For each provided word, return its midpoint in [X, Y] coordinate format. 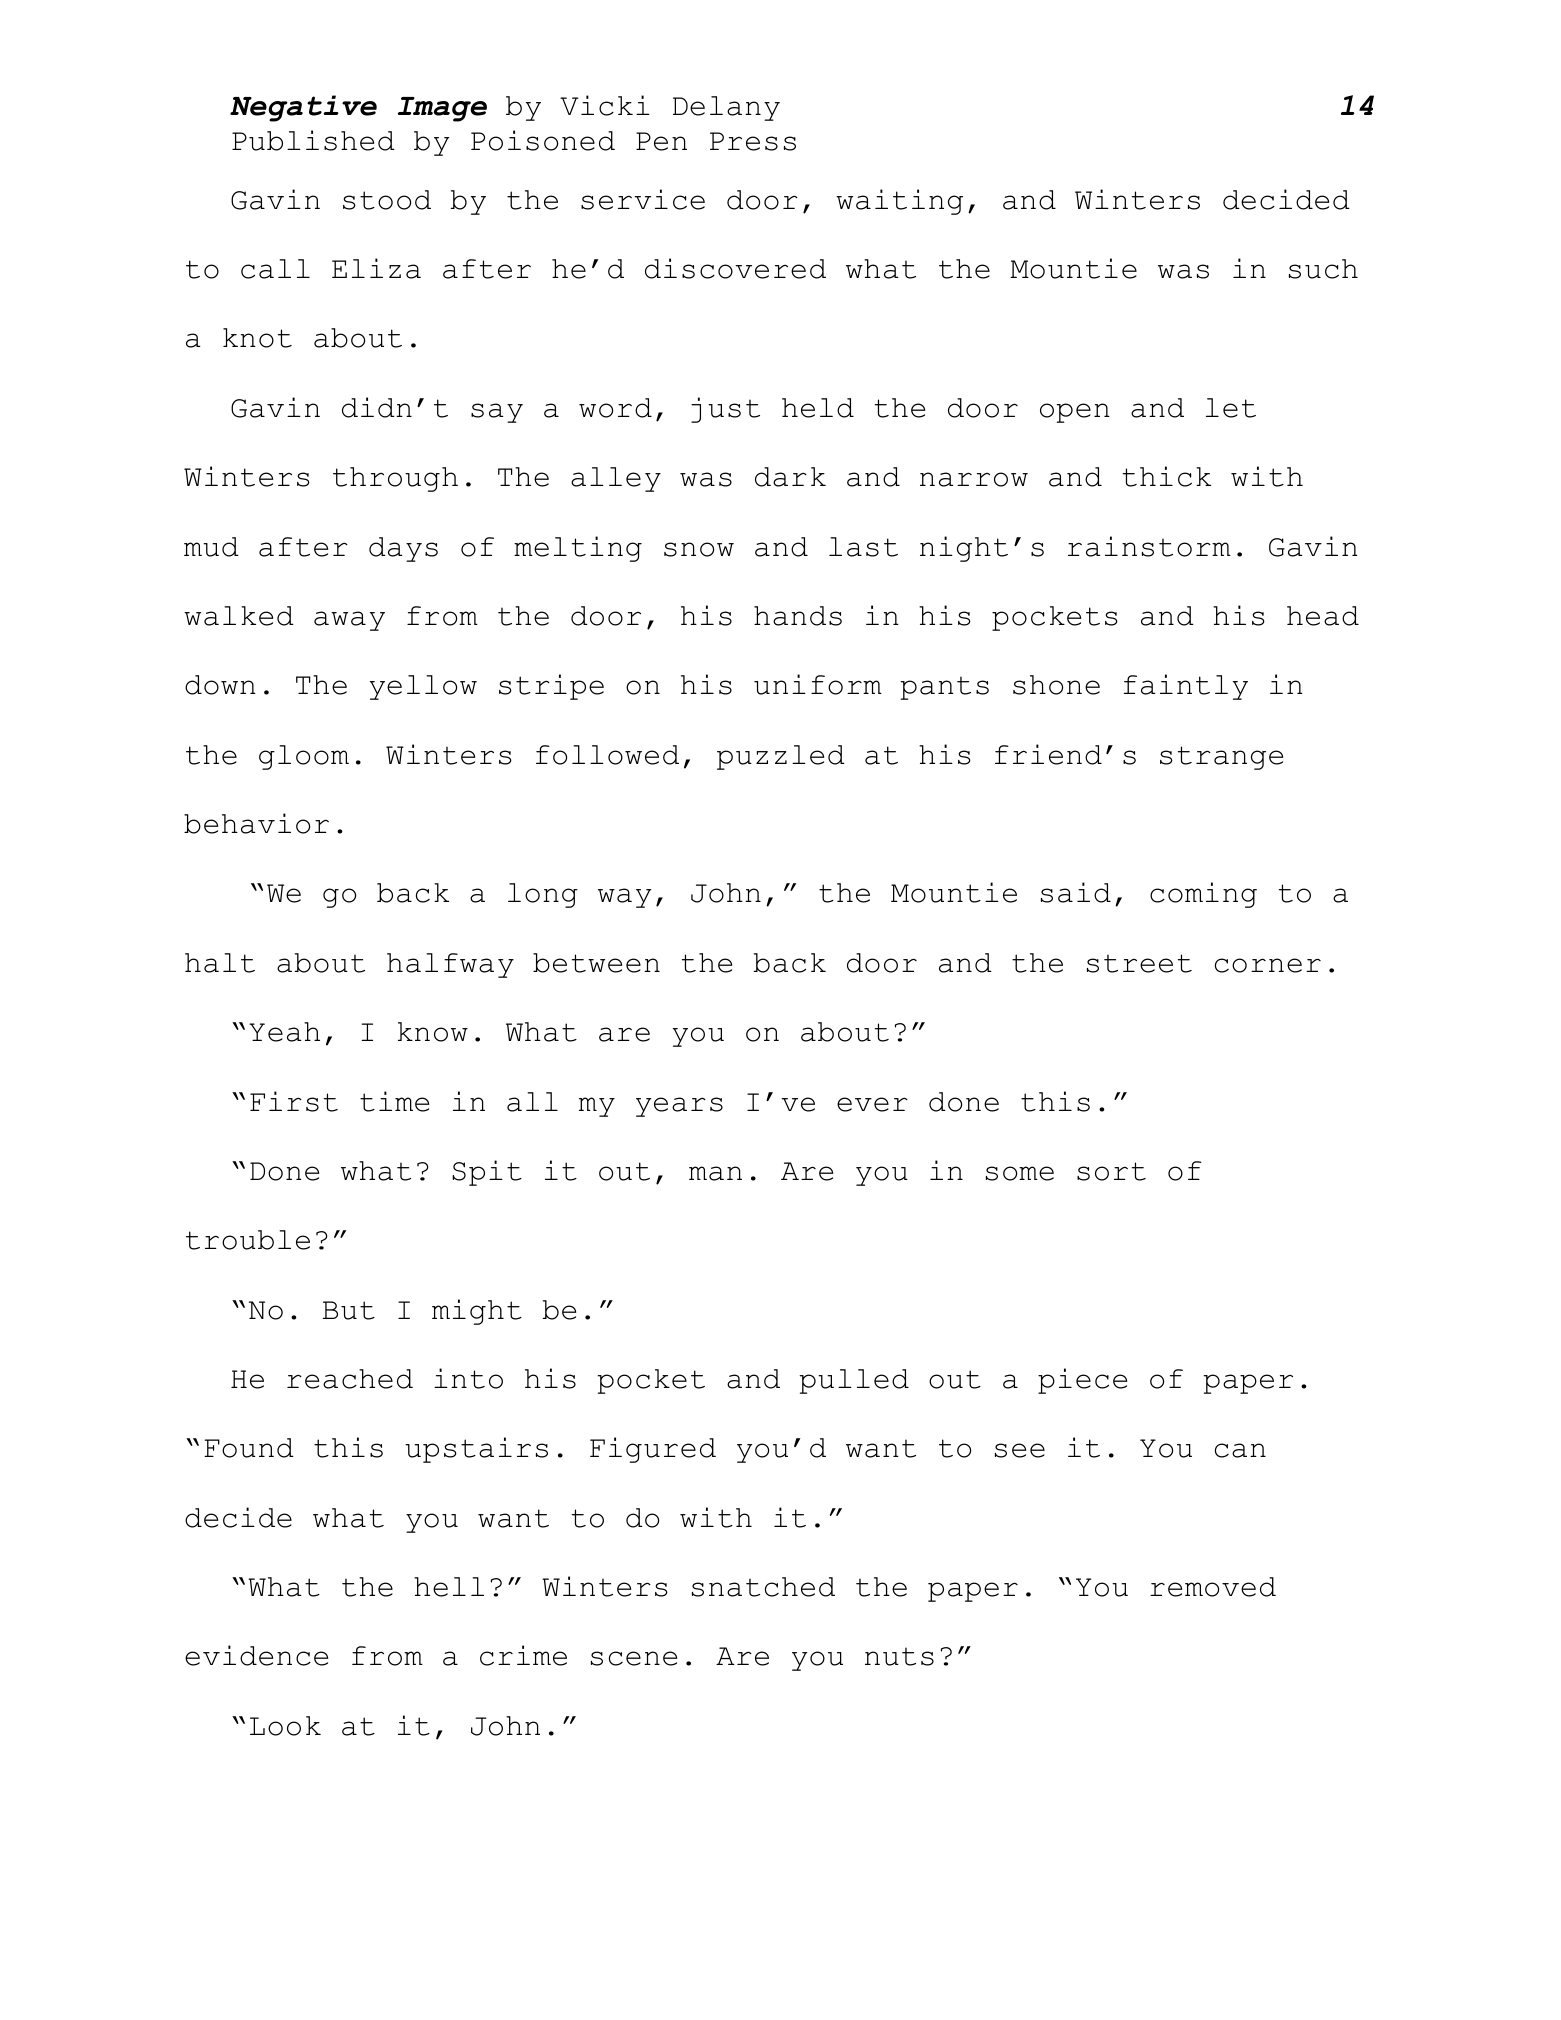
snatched [763, 1587]
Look [285, 1726]
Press [753, 141]
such [1323, 269]
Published [313, 140]
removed [1213, 1587]
